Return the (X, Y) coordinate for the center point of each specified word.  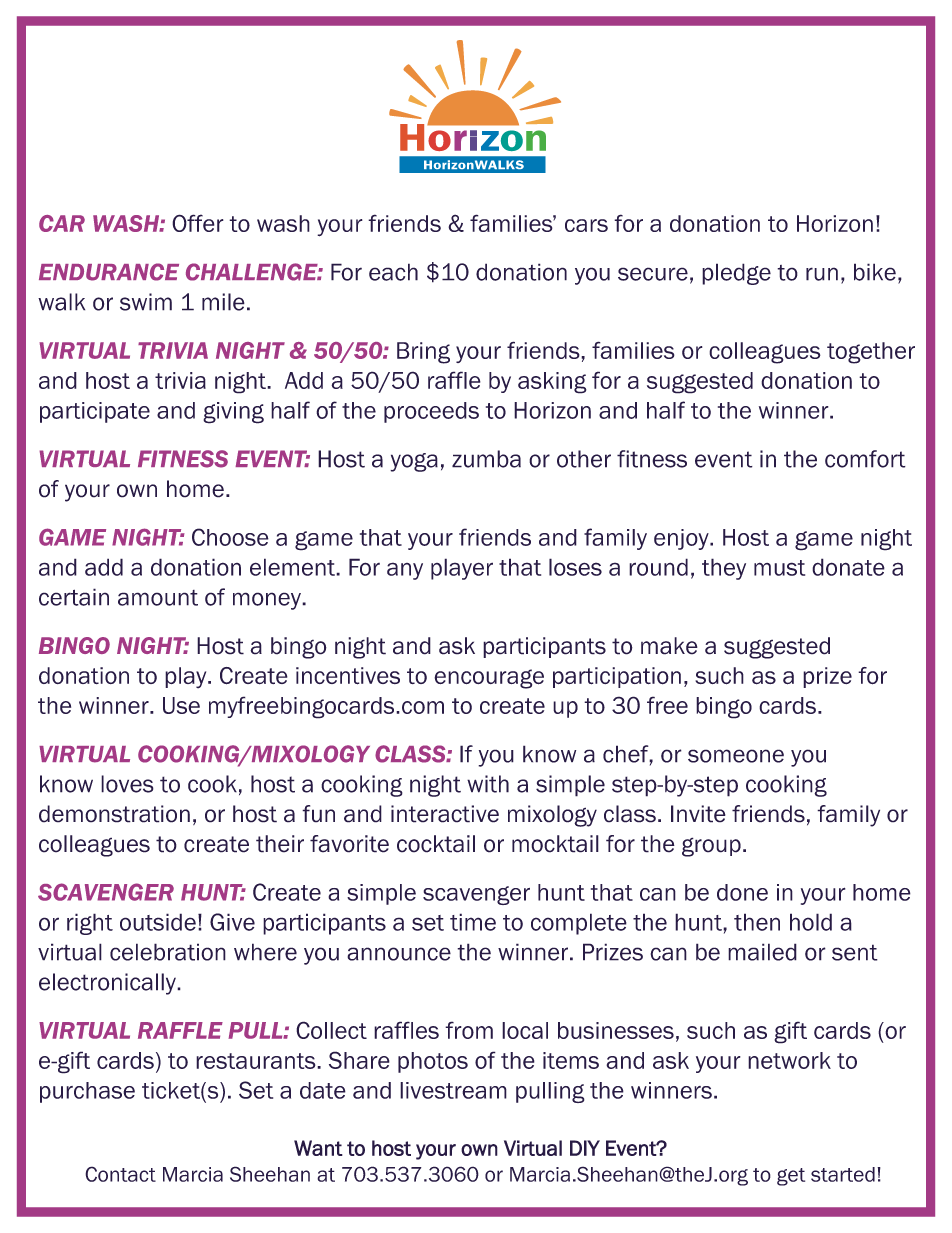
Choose (230, 537)
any (405, 571)
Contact (120, 1174)
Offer (198, 223)
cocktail (436, 844)
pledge (736, 274)
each (393, 272)
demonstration (114, 814)
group (711, 847)
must (779, 568)
